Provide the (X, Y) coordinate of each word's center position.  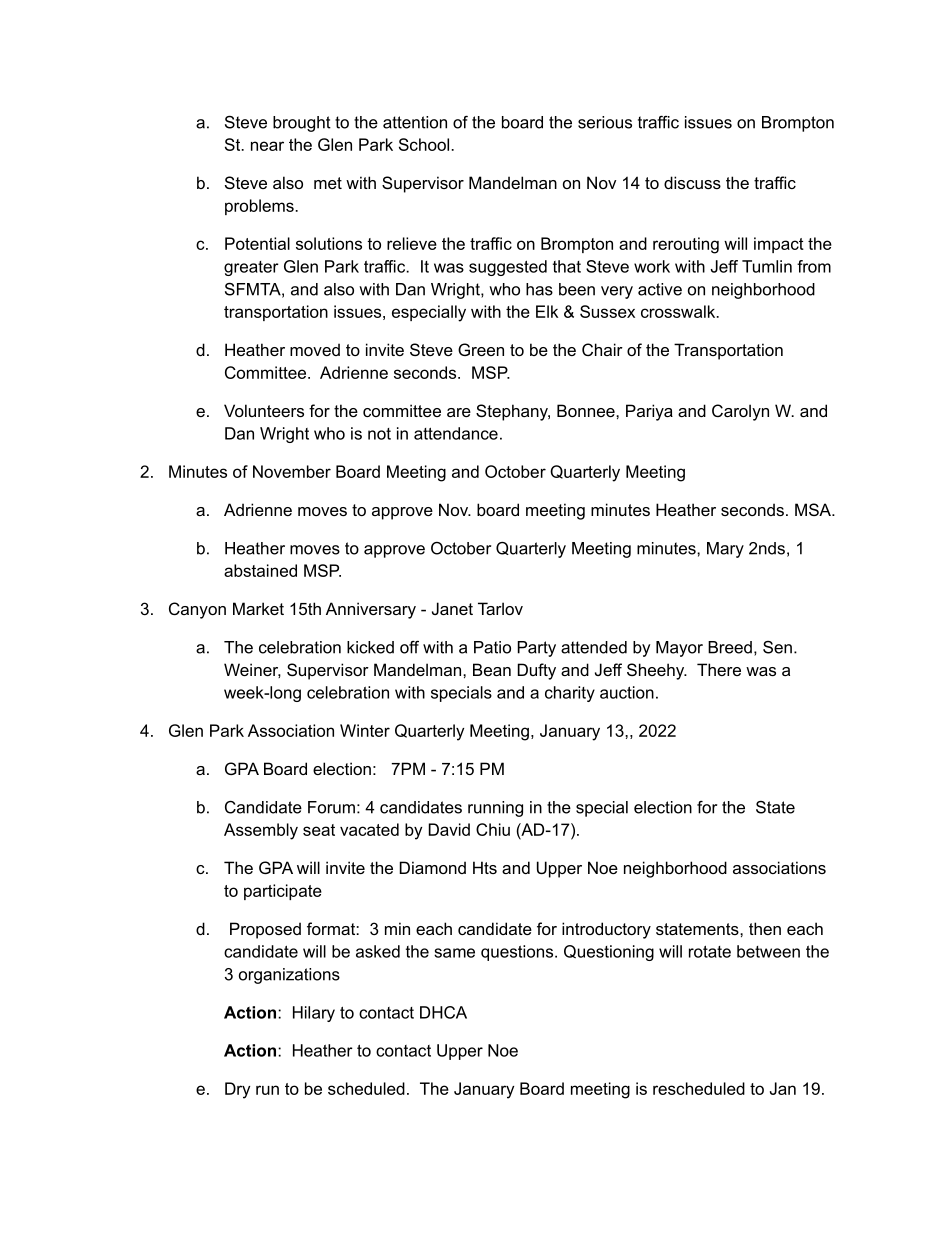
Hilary (314, 1014)
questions (518, 953)
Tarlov (500, 608)
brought (302, 124)
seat (319, 830)
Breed (730, 647)
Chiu (493, 829)
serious (605, 122)
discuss (692, 182)
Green (481, 349)
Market (258, 608)
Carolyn (740, 412)
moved (315, 349)
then (765, 928)
